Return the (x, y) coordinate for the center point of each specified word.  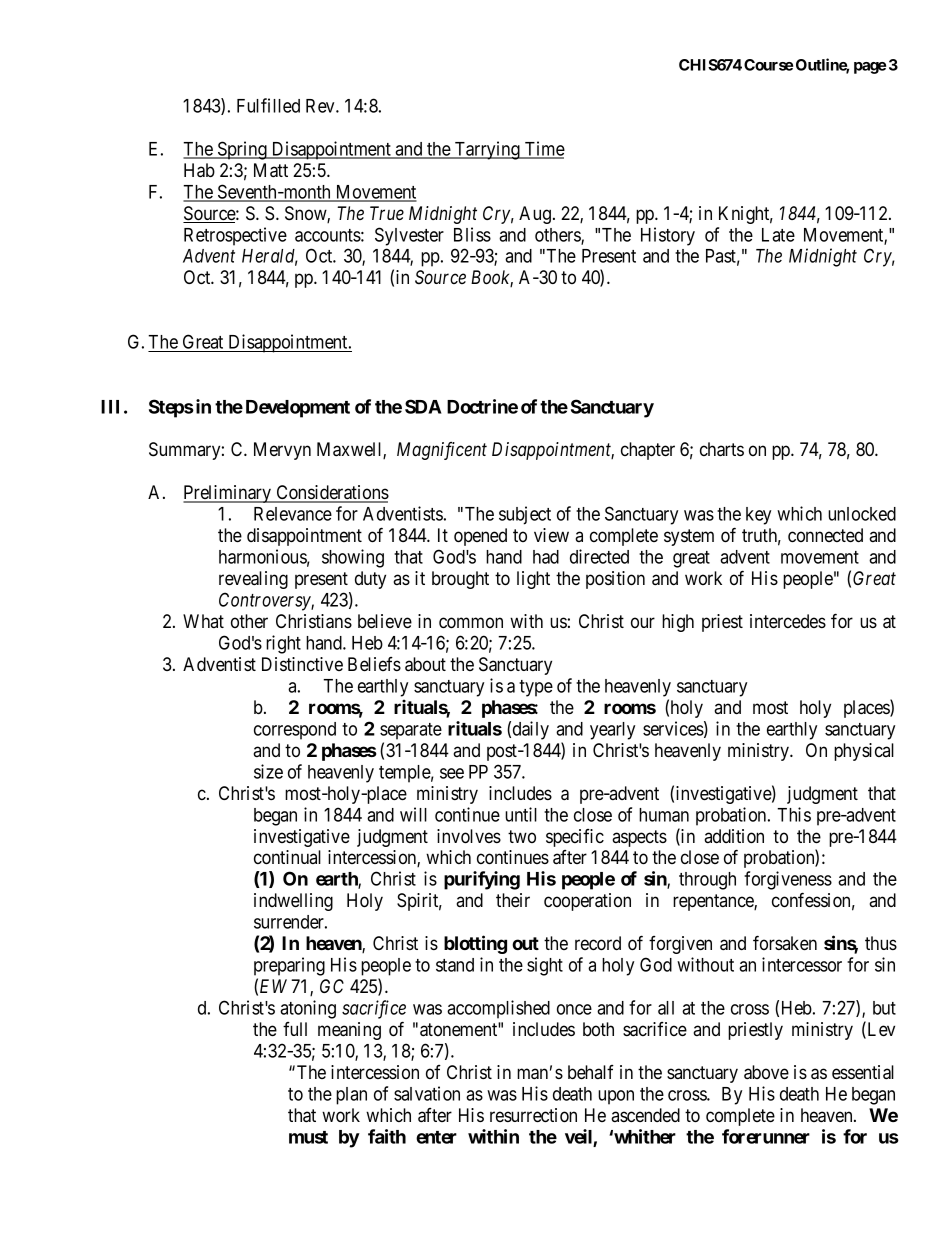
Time (543, 149)
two (522, 836)
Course (768, 65)
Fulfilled (268, 105)
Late (778, 235)
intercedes (788, 621)
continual (287, 857)
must (308, 1137)
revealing (253, 580)
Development (298, 409)
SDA (423, 406)
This (794, 814)
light (533, 580)
